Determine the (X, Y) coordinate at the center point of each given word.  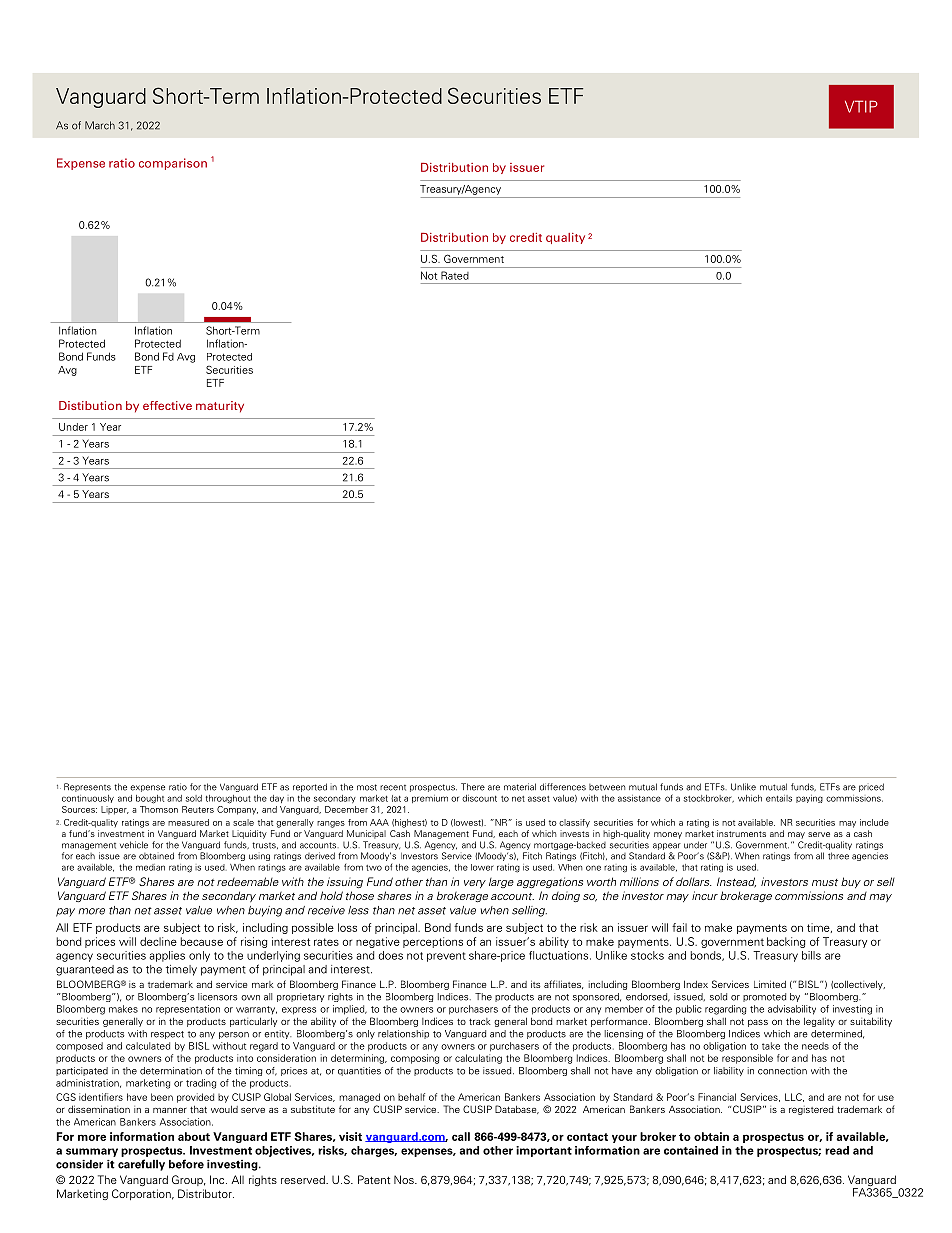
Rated (454, 275)
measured (188, 822)
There (473, 787)
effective (167, 405)
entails (779, 798)
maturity (220, 407)
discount (479, 798)
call (461, 1136)
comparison (173, 164)
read (837, 1150)
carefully (141, 1165)
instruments (741, 833)
